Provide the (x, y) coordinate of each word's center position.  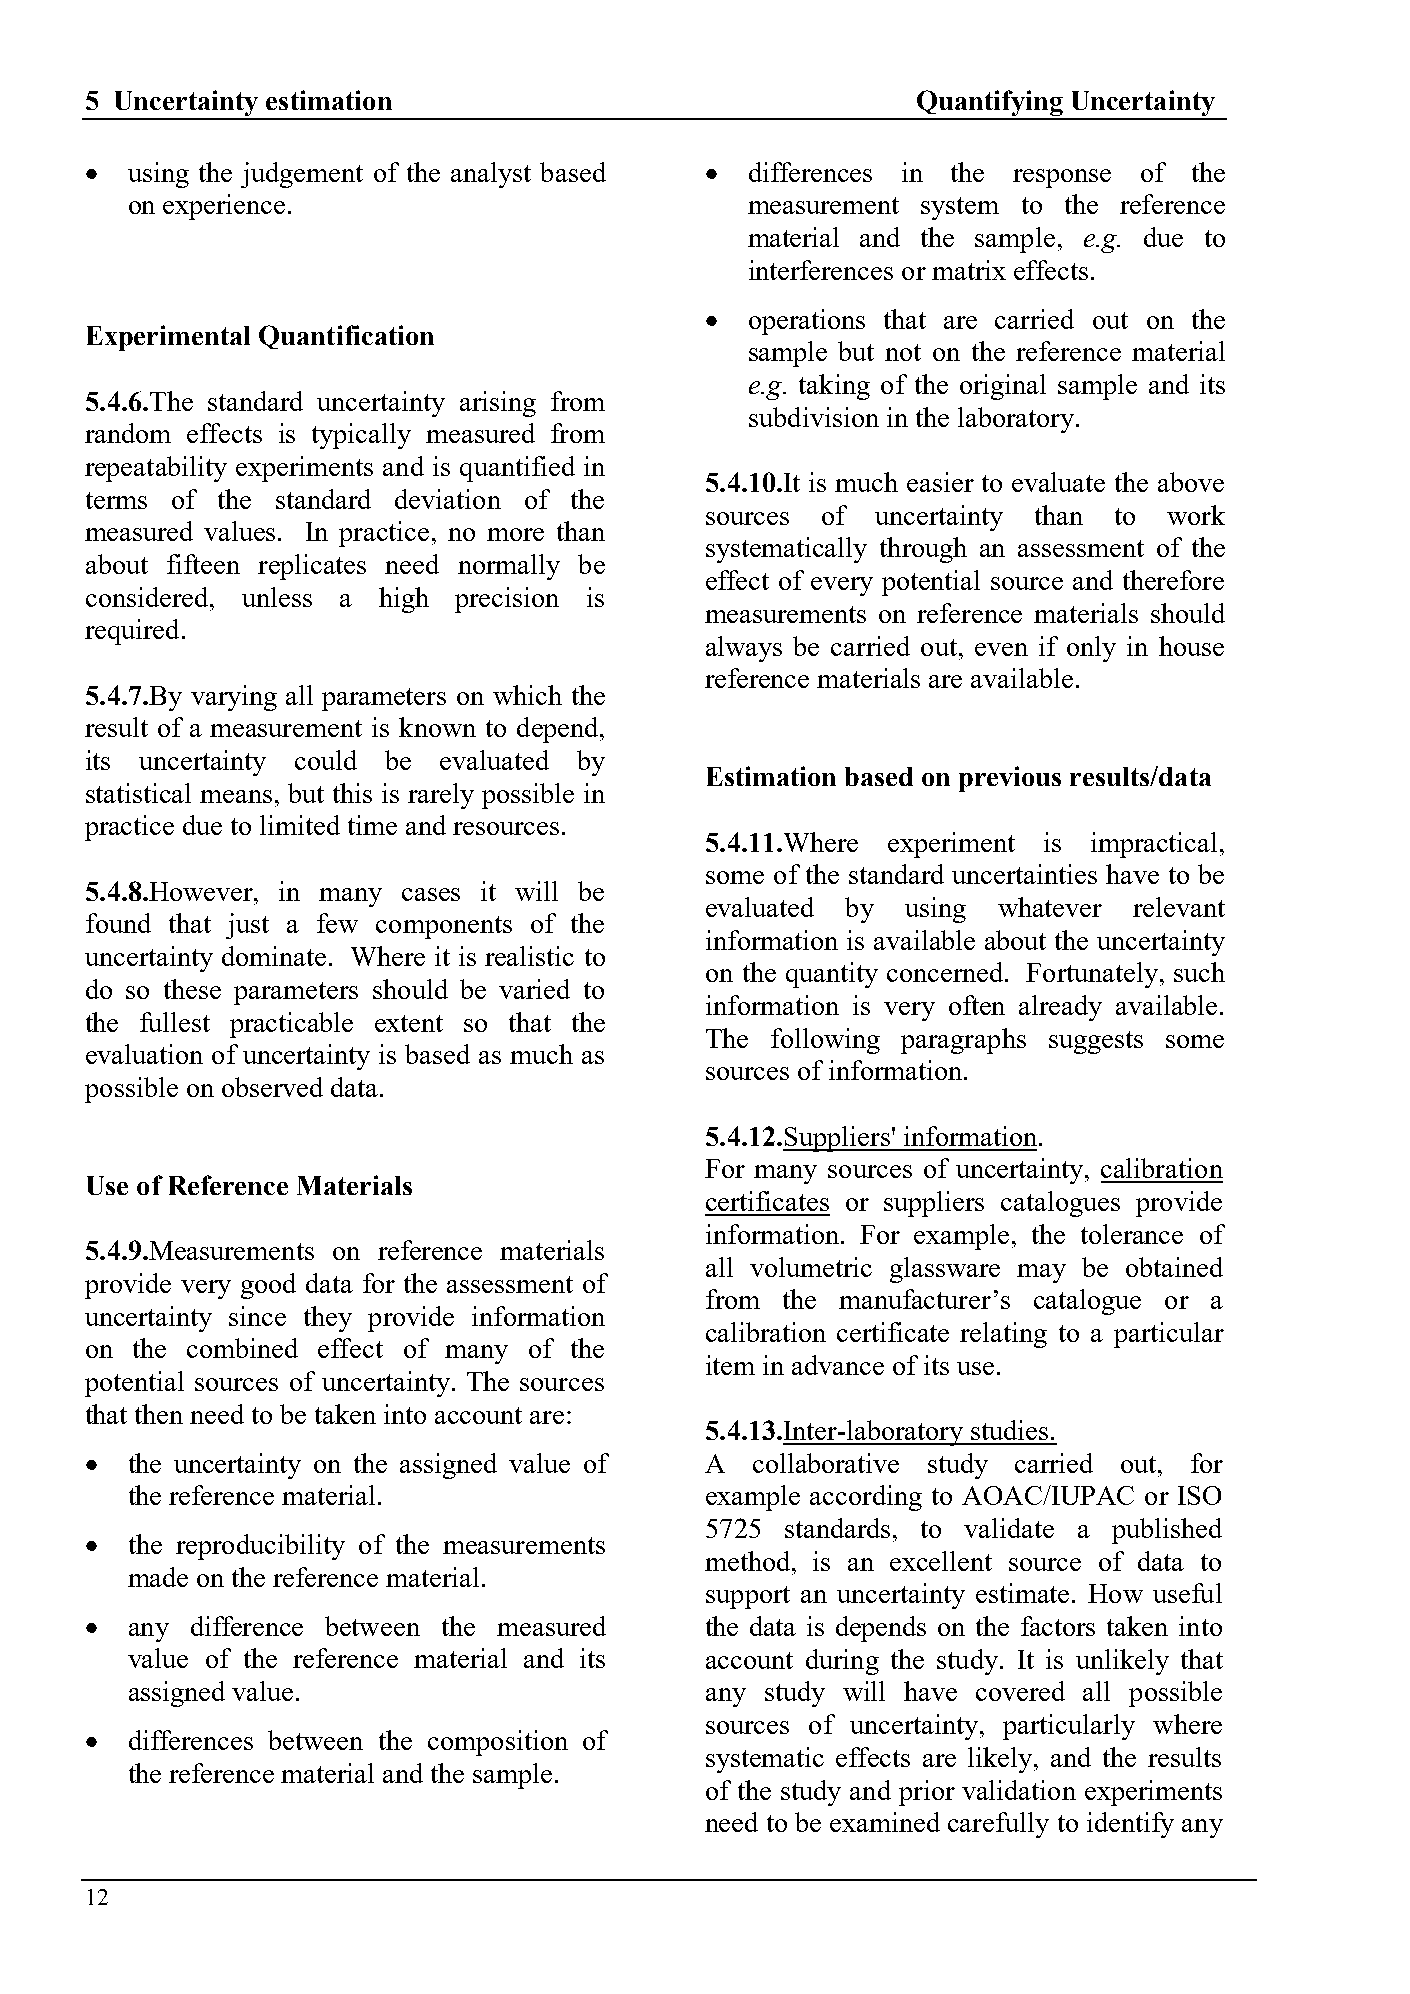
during (842, 1662)
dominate (274, 956)
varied (534, 989)
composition (498, 1743)
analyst (491, 175)
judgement (302, 175)
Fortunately (1092, 975)
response (1062, 178)
